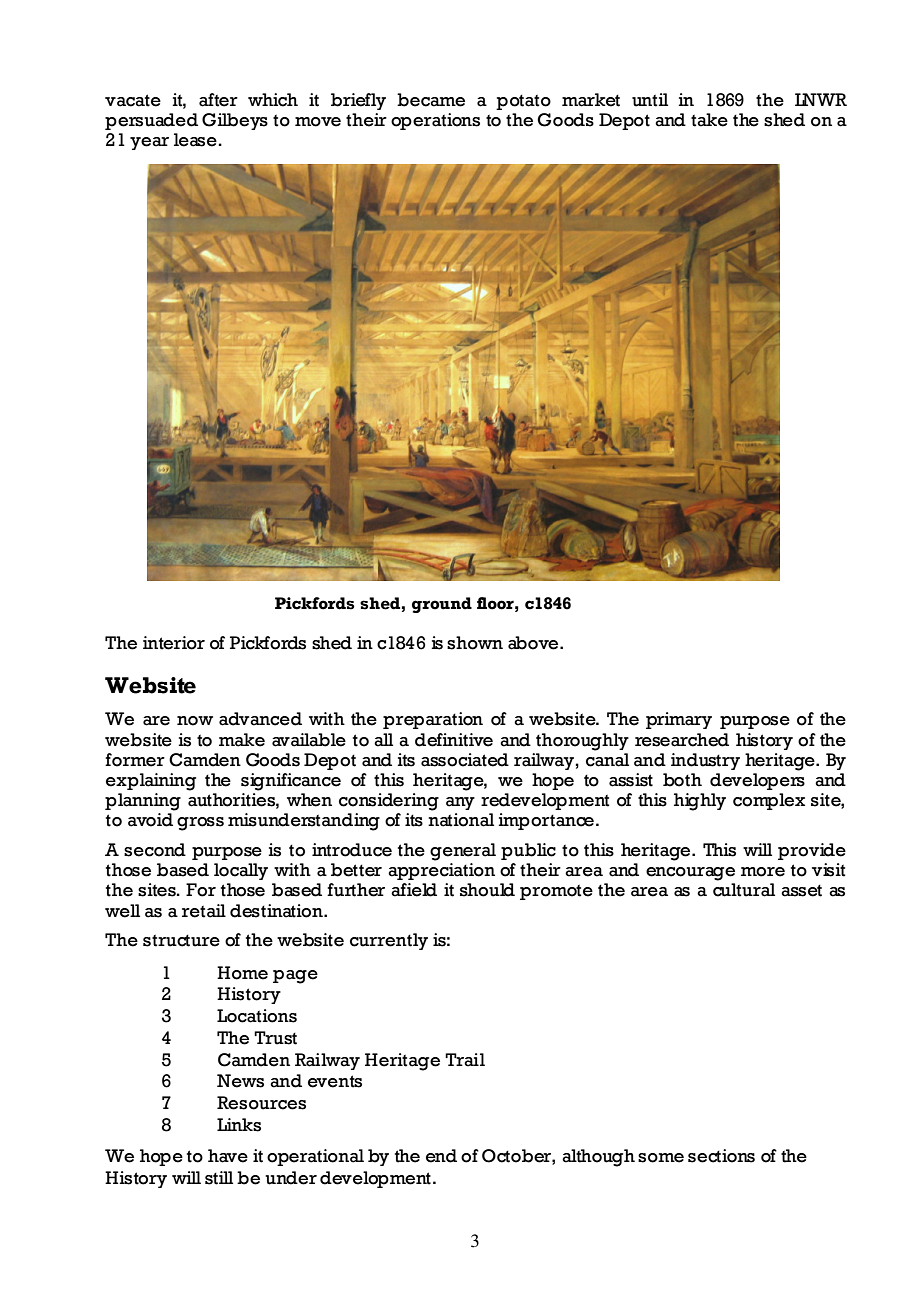 The image size is (924, 1308). I want to click on end, so click(441, 1156).
